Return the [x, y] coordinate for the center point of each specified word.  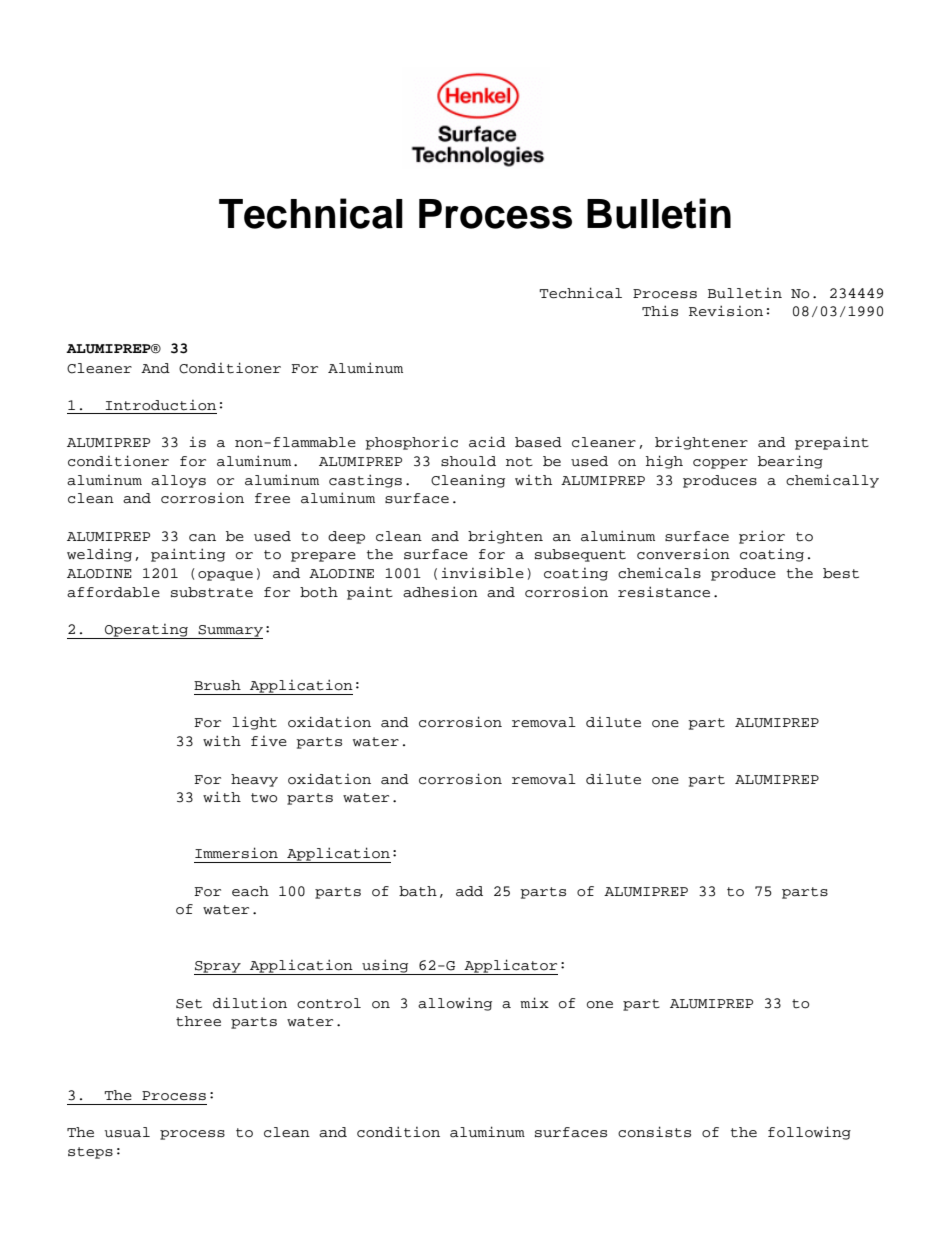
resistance [664, 592]
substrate [212, 592]
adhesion [440, 592]
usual [127, 1132]
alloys [178, 481]
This [660, 310]
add [469, 891]
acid [487, 442]
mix [534, 1002]
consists [654, 1132]
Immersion [236, 853]
